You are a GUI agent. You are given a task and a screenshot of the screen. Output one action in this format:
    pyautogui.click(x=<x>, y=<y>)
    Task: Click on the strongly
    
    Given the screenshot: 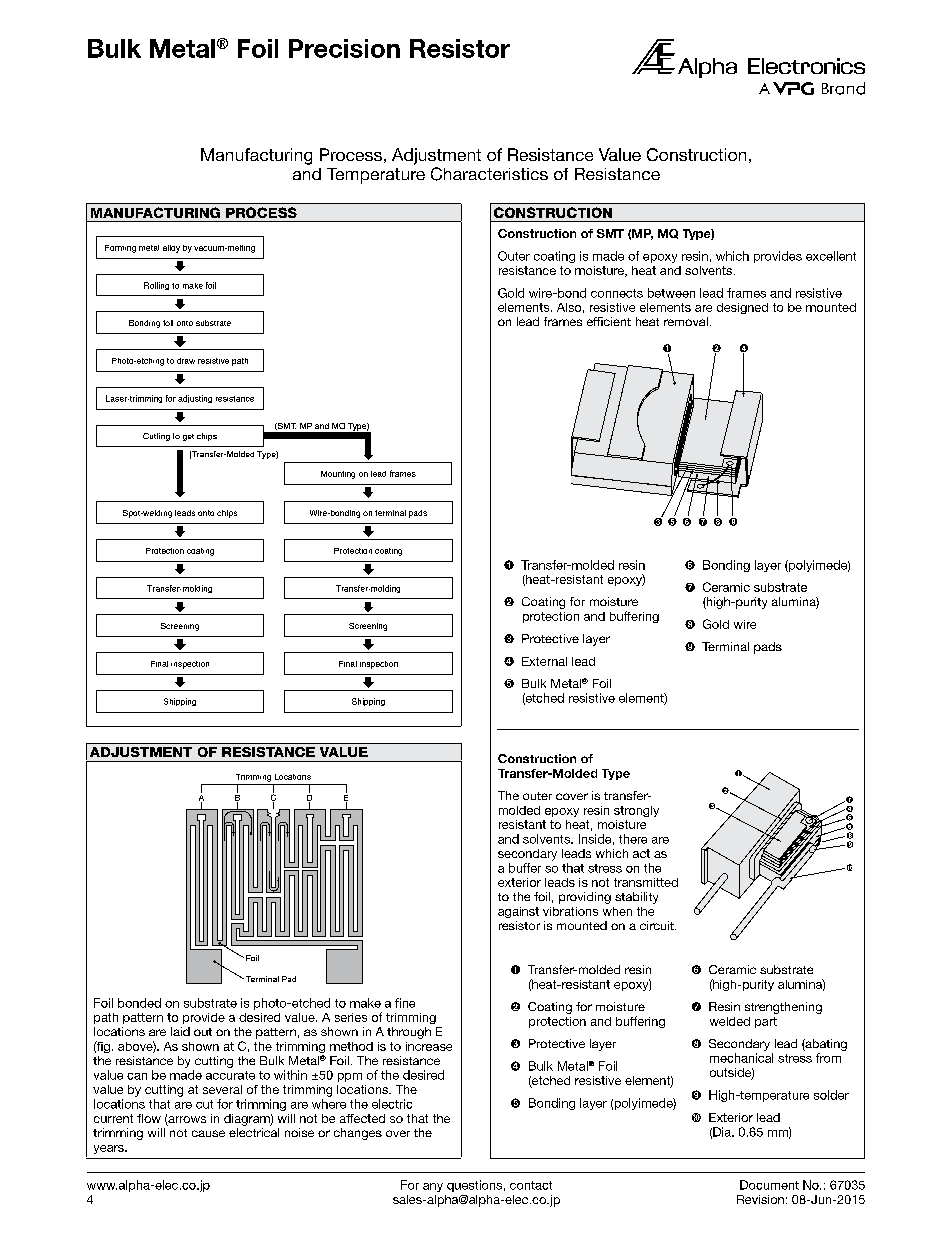 What is the action you would take?
    pyautogui.click(x=636, y=811)
